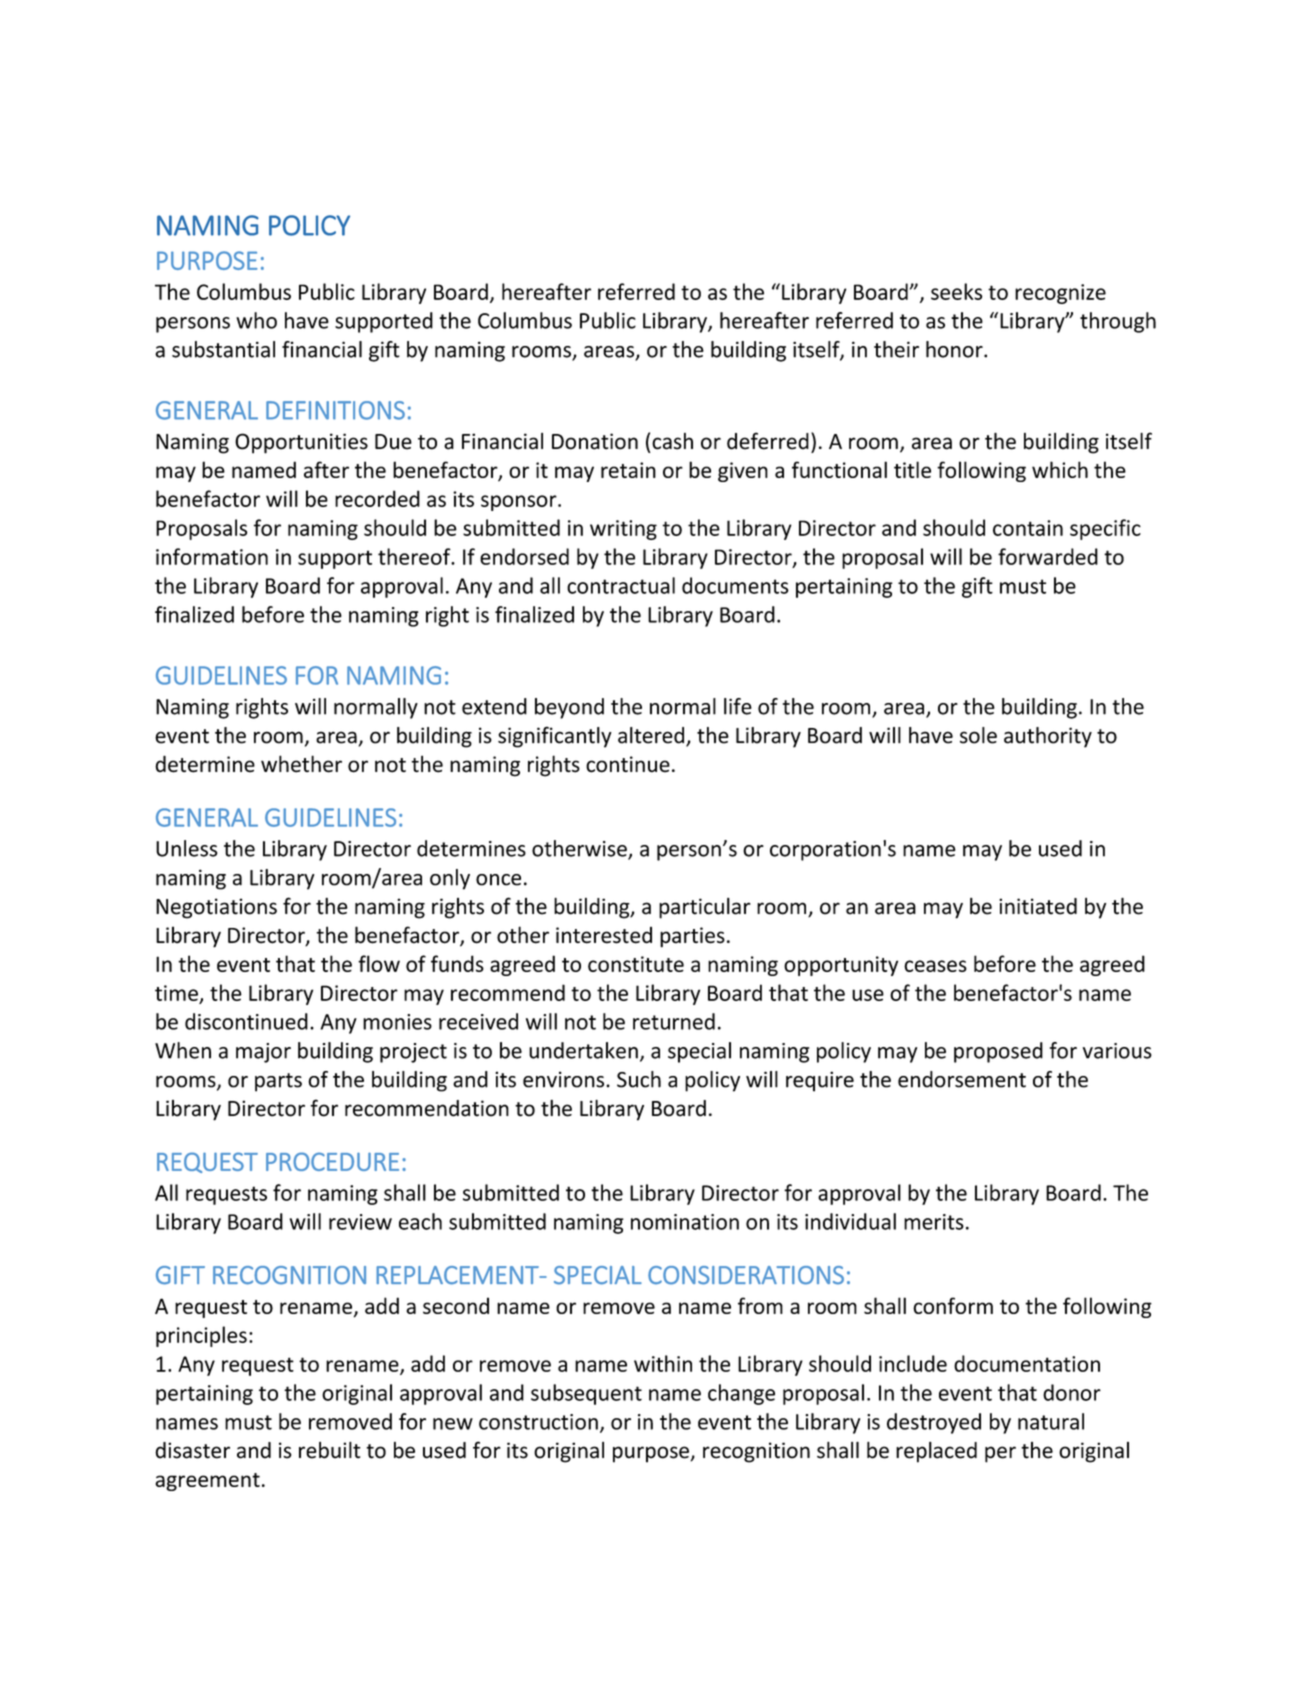 The image size is (1315, 1702). Describe the element at coordinates (955, 349) in the image. I see `honor` at that location.
